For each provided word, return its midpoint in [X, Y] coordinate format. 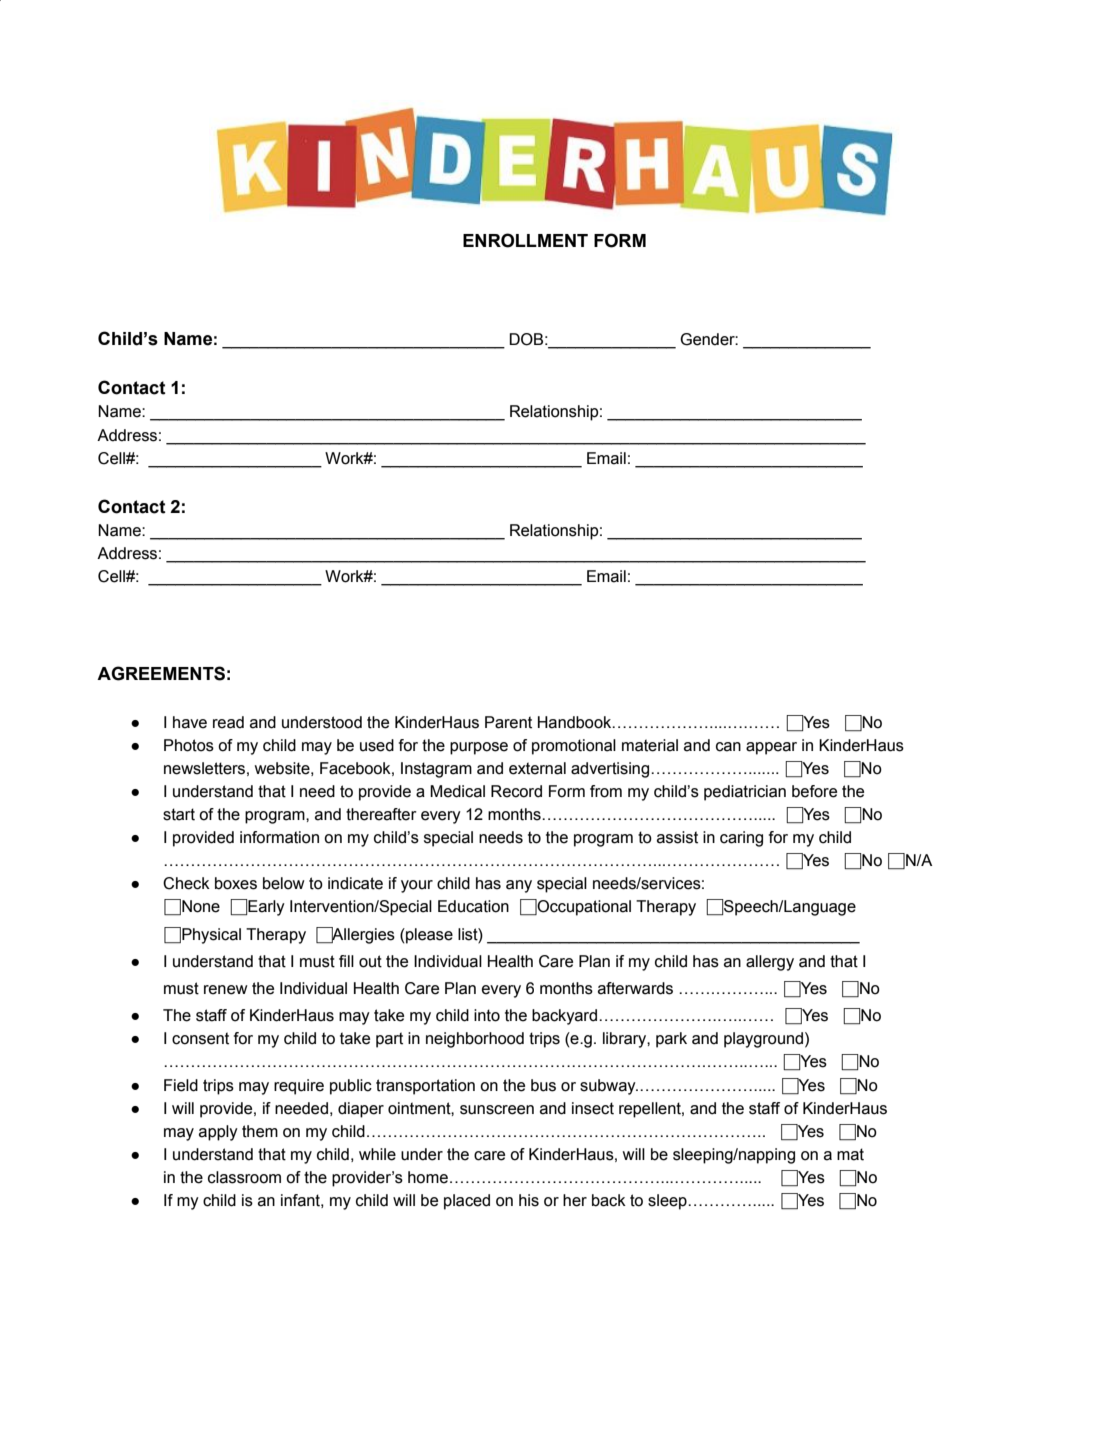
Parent [508, 722]
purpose [479, 748]
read [228, 722]
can [728, 747]
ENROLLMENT [525, 240]
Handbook [576, 722]
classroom [244, 1177]
